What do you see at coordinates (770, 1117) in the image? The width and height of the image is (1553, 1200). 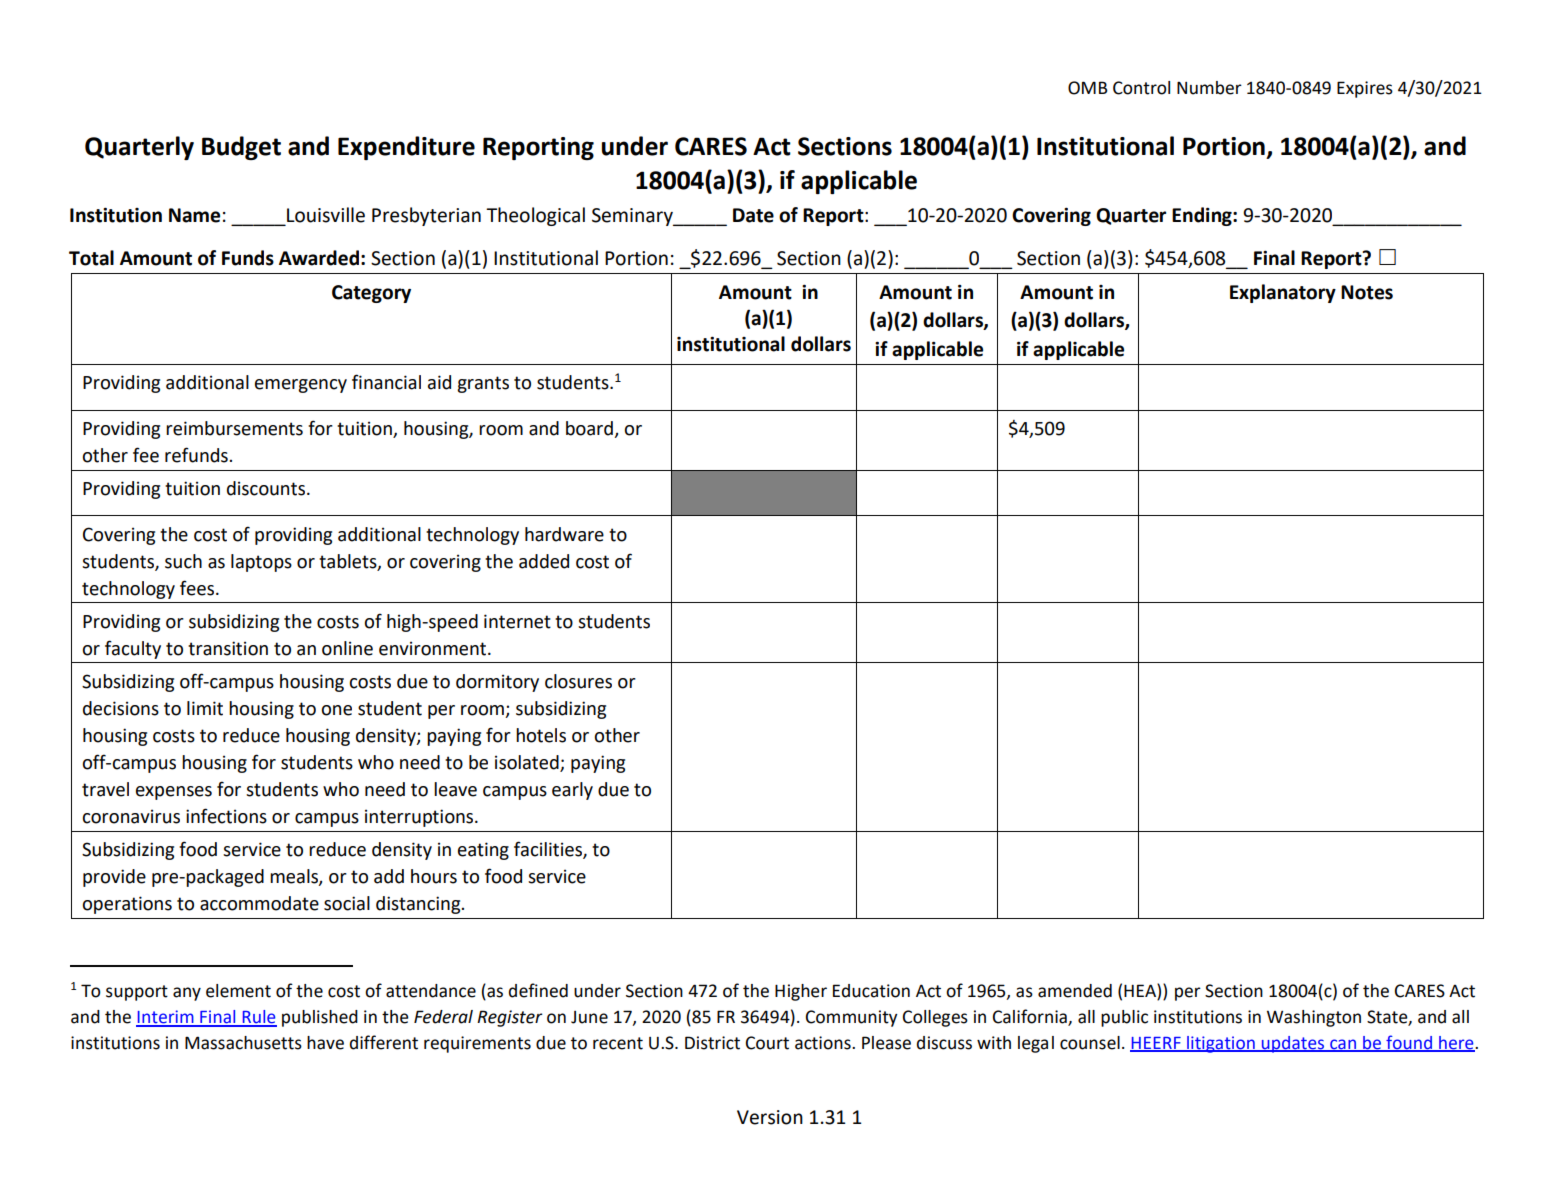 I see `Version` at bounding box center [770, 1117].
